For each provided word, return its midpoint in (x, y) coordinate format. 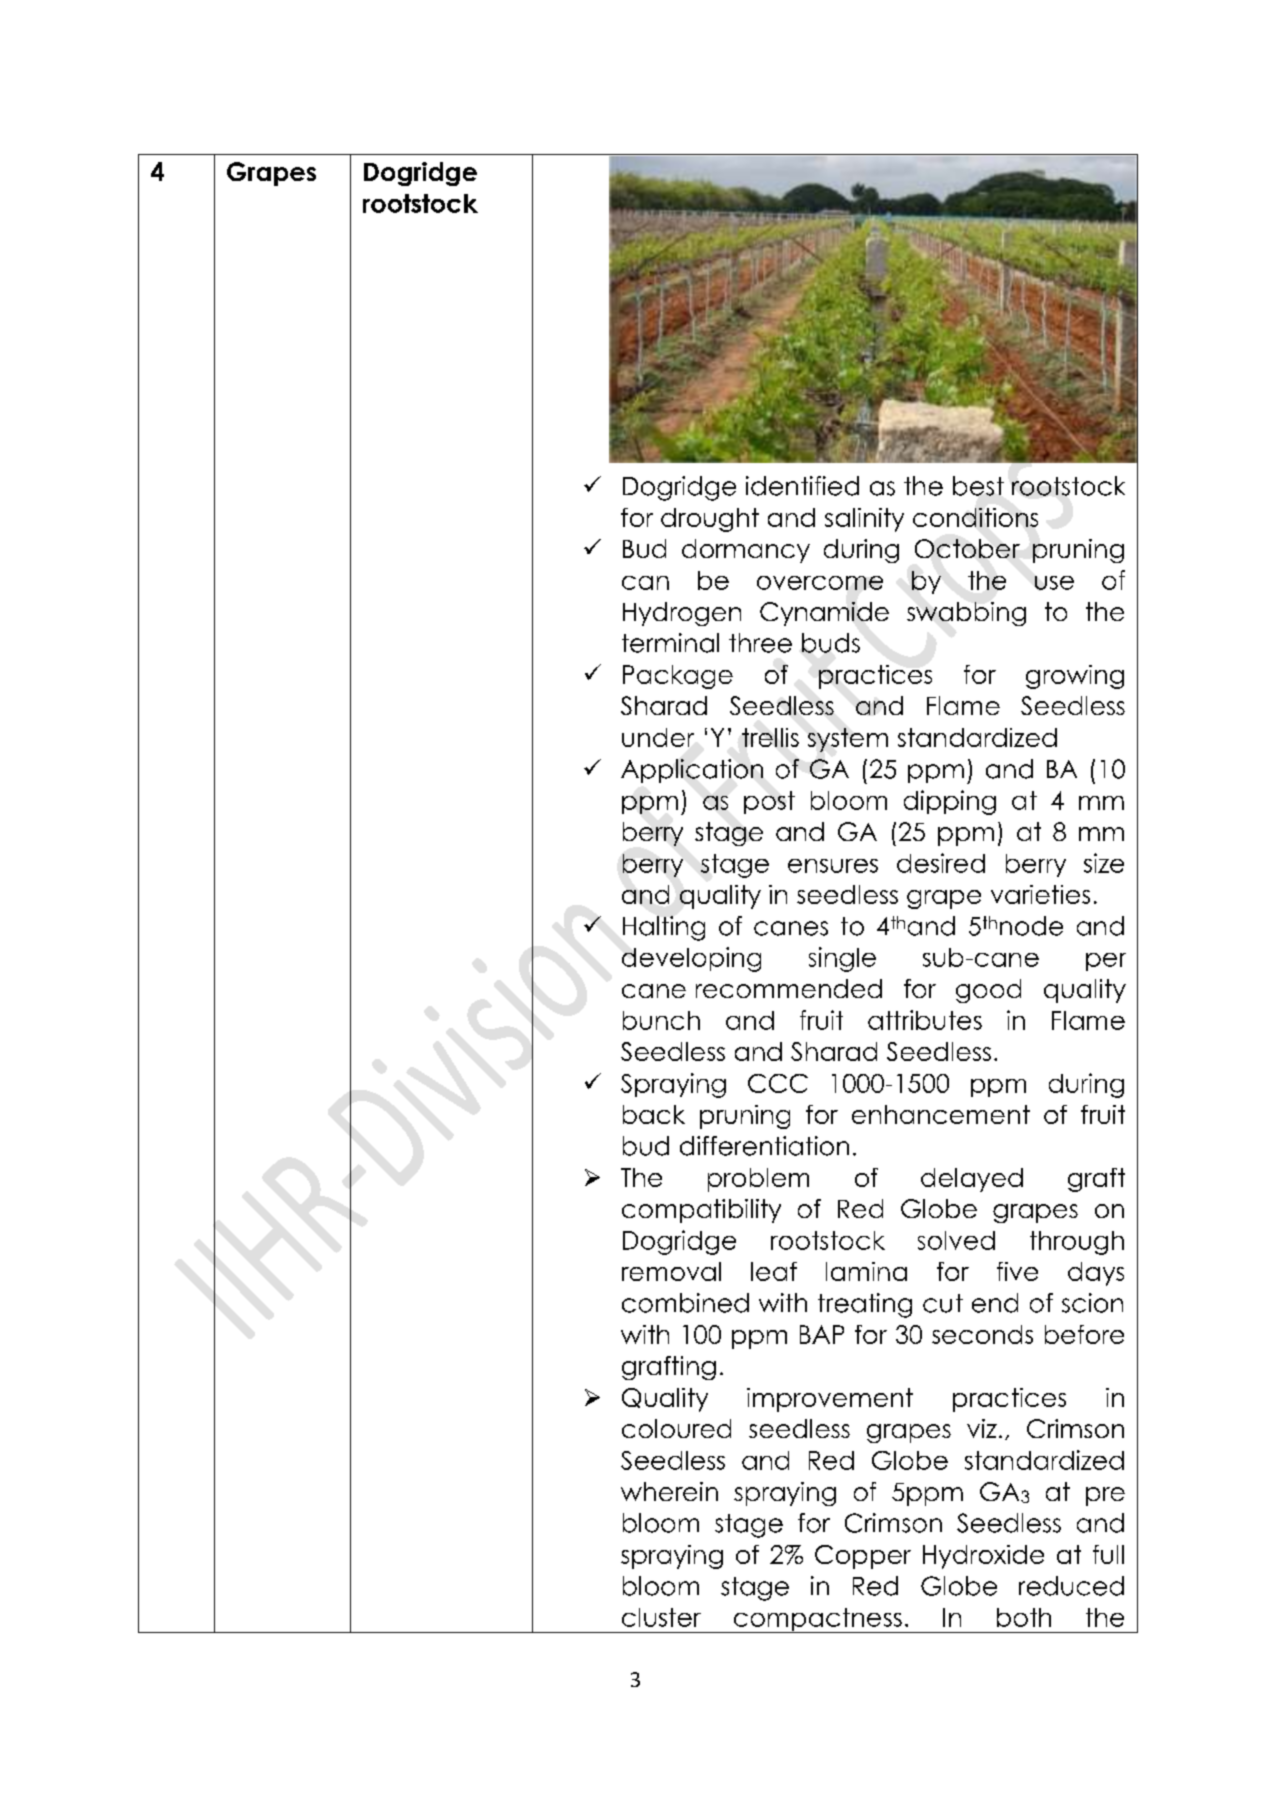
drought (710, 520)
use (1054, 583)
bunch (661, 1020)
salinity (864, 520)
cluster (661, 1617)
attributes (925, 1020)
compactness (817, 1620)
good (988, 991)
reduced (1071, 1586)
